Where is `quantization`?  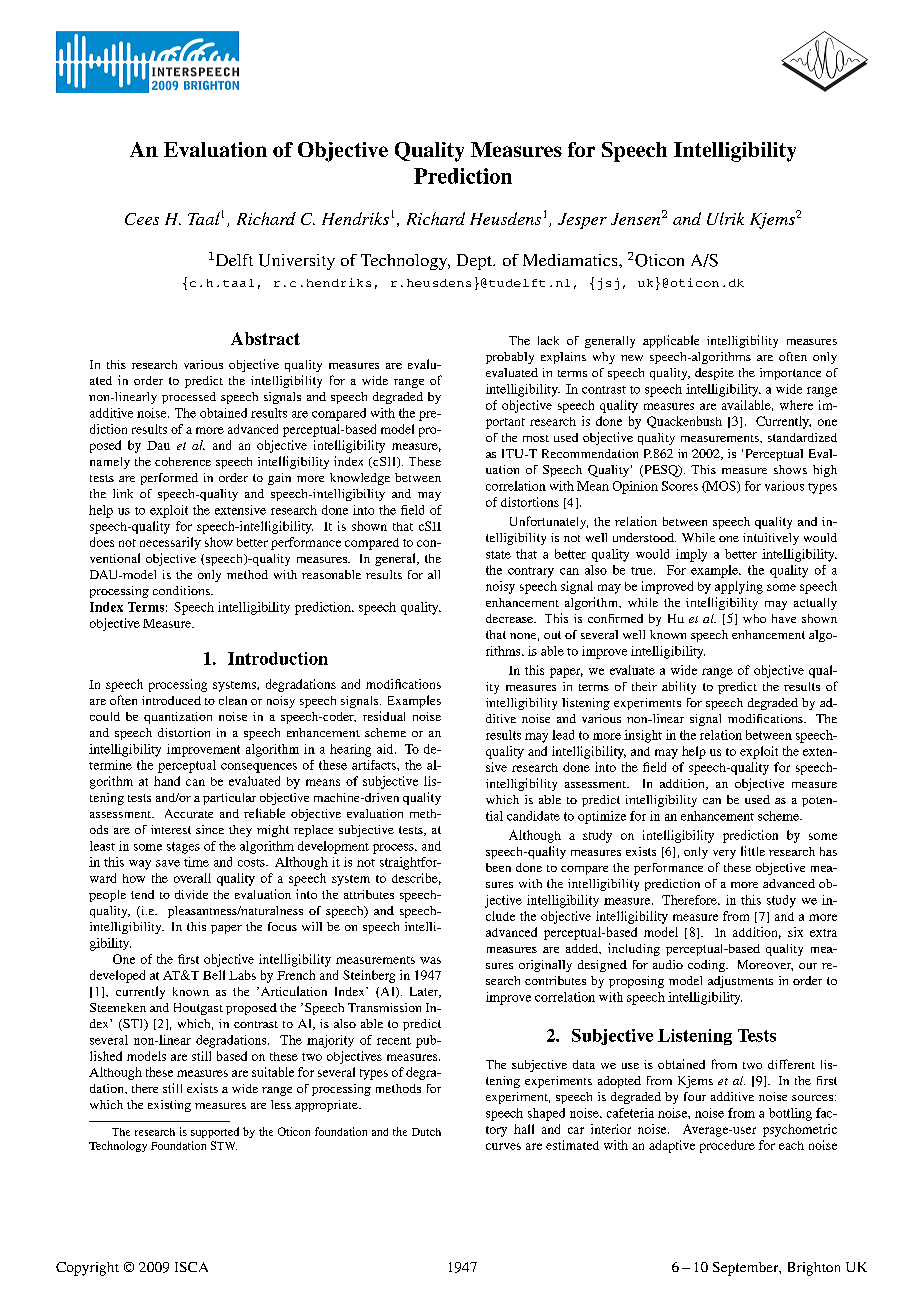 quantization is located at coordinates (178, 718).
